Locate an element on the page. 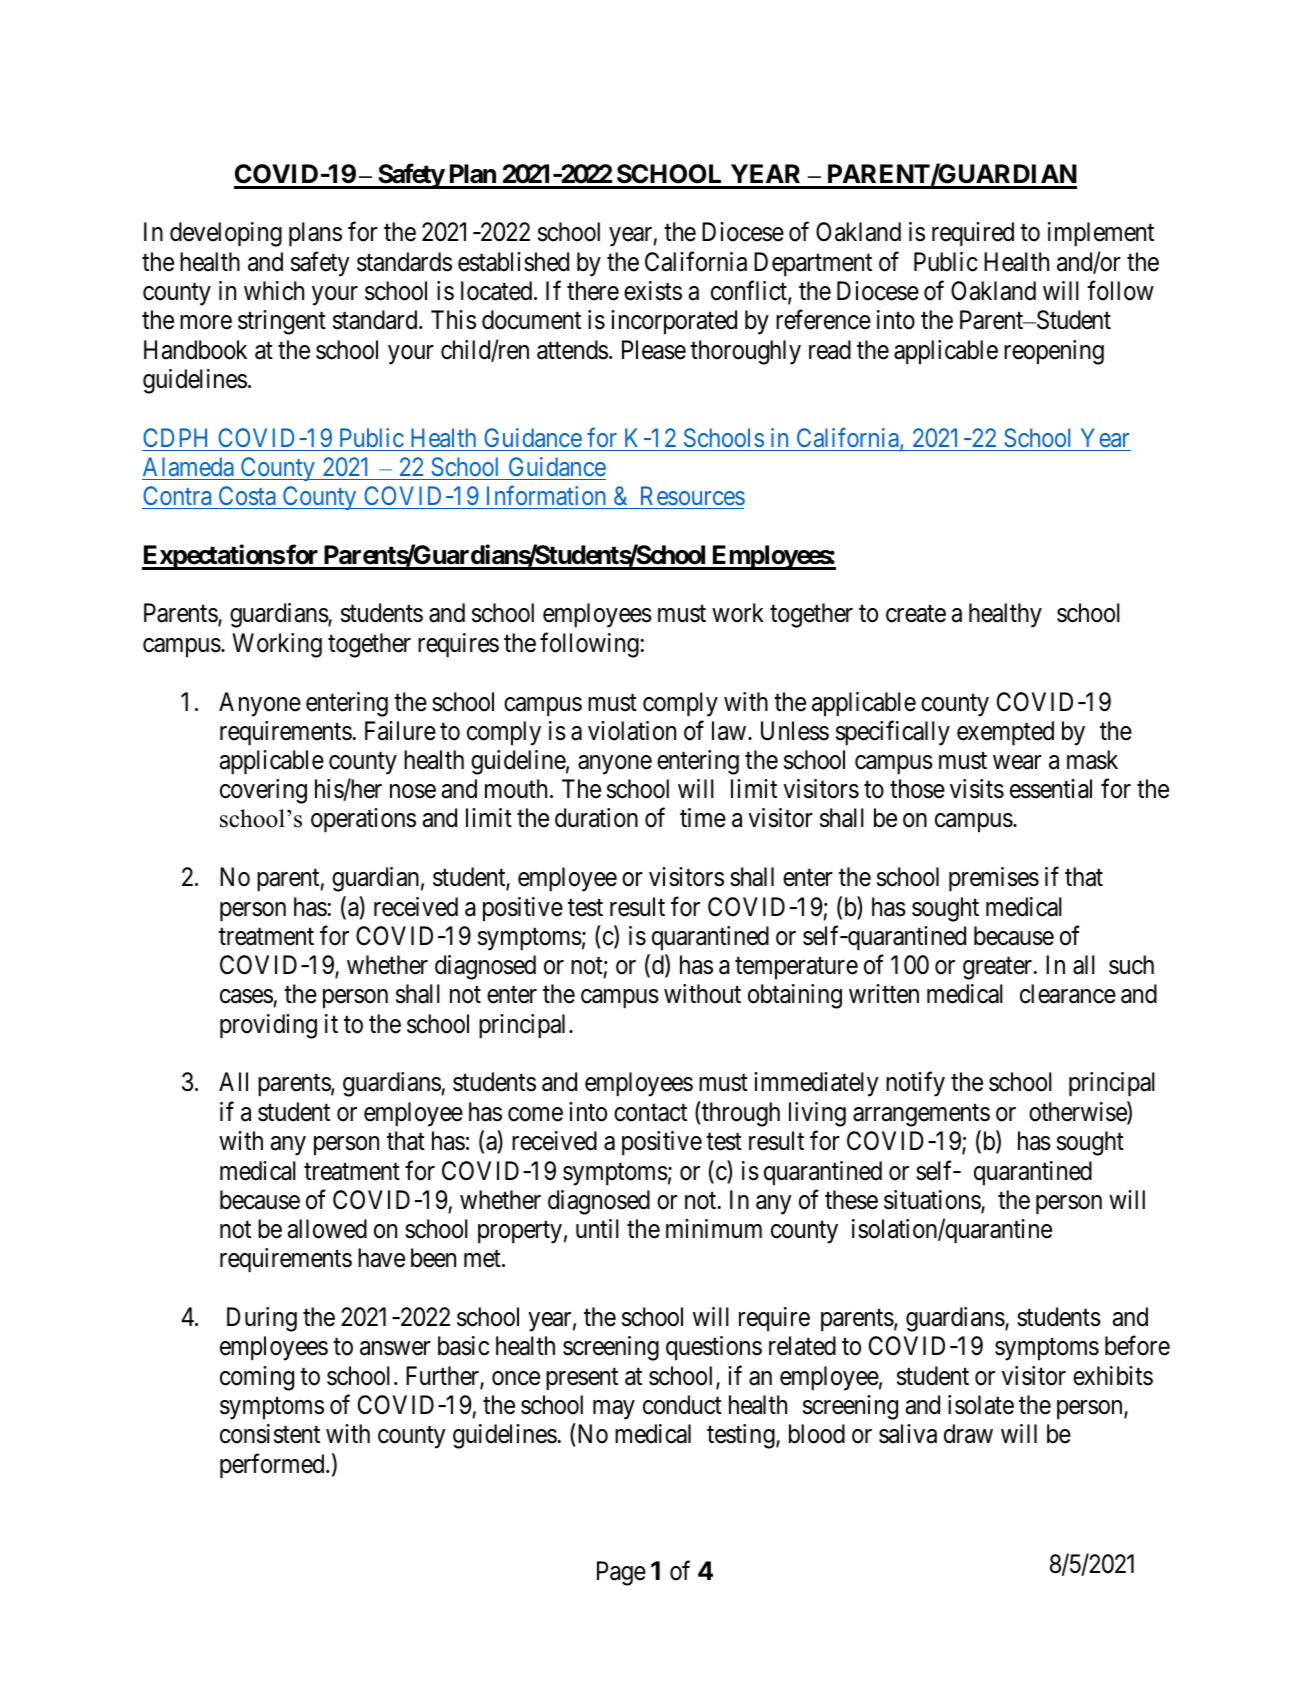 The width and height of the page is (1300, 1682). implement is located at coordinates (1101, 234).
